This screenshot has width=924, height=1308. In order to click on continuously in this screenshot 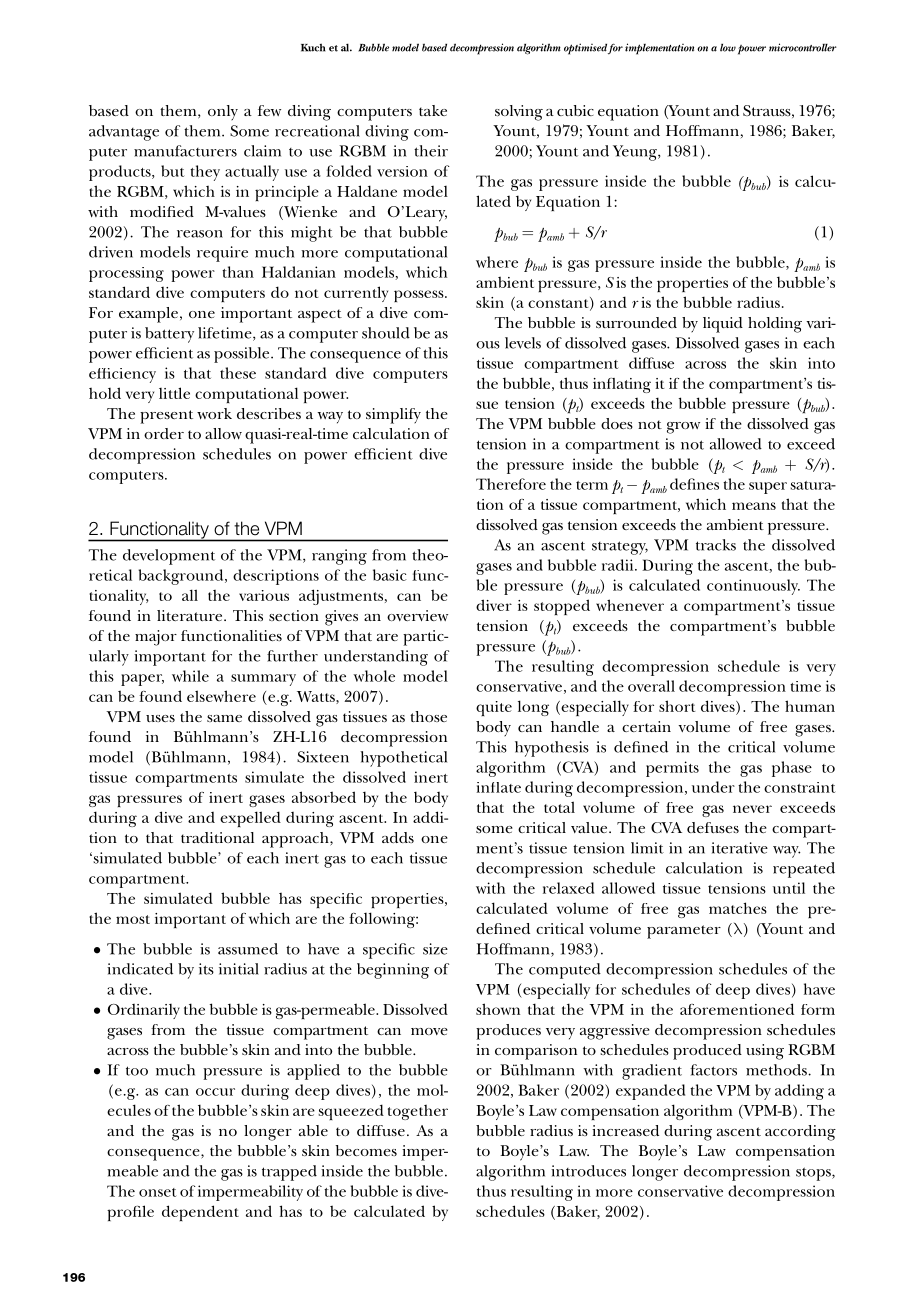, I will do `click(753, 587)`.
